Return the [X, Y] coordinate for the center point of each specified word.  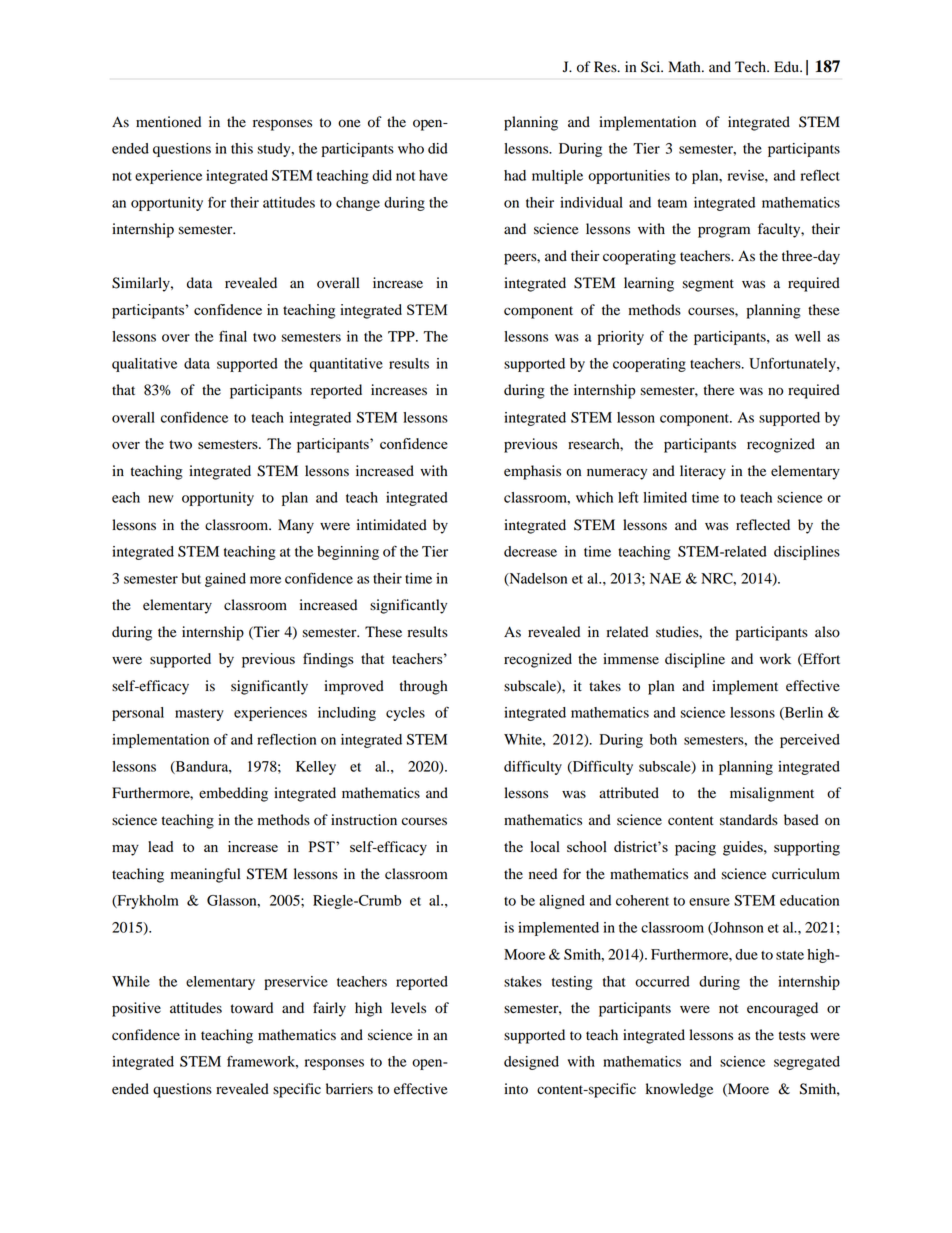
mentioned [168, 122]
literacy [703, 472]
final [233, 336]
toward [252, 1008]
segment [708, 285]
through [423, 687]
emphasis [532, 472]
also [827, 632]
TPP [402, 336]
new [161, 499]
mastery [199, 715]
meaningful [205, 875]
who [411, 148]
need [543, 874]
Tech [752, 66]
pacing [695, 848]
